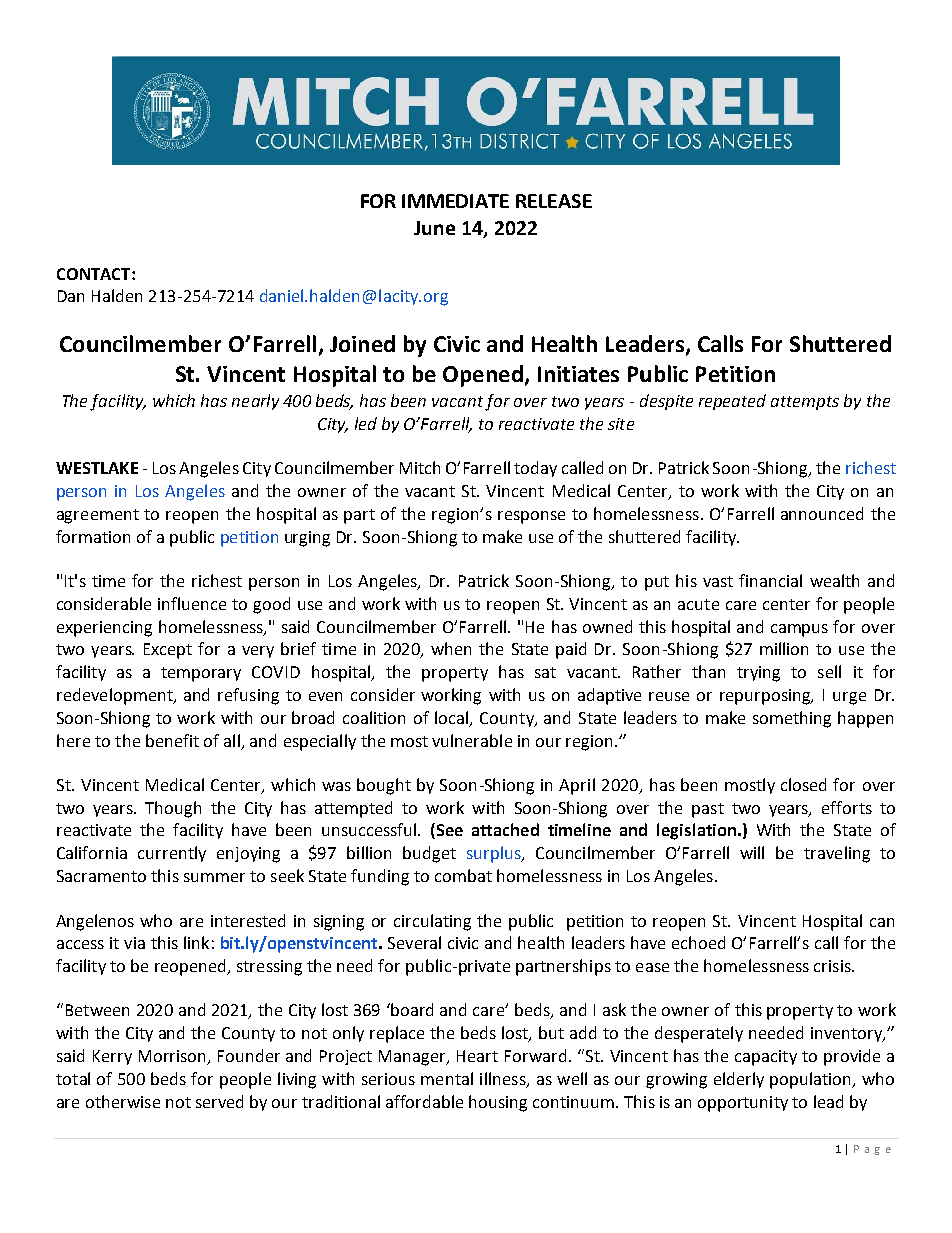 The width and height of the screenshot is (952, 1233). I want to click on CONTACT, so click(95, 274).
